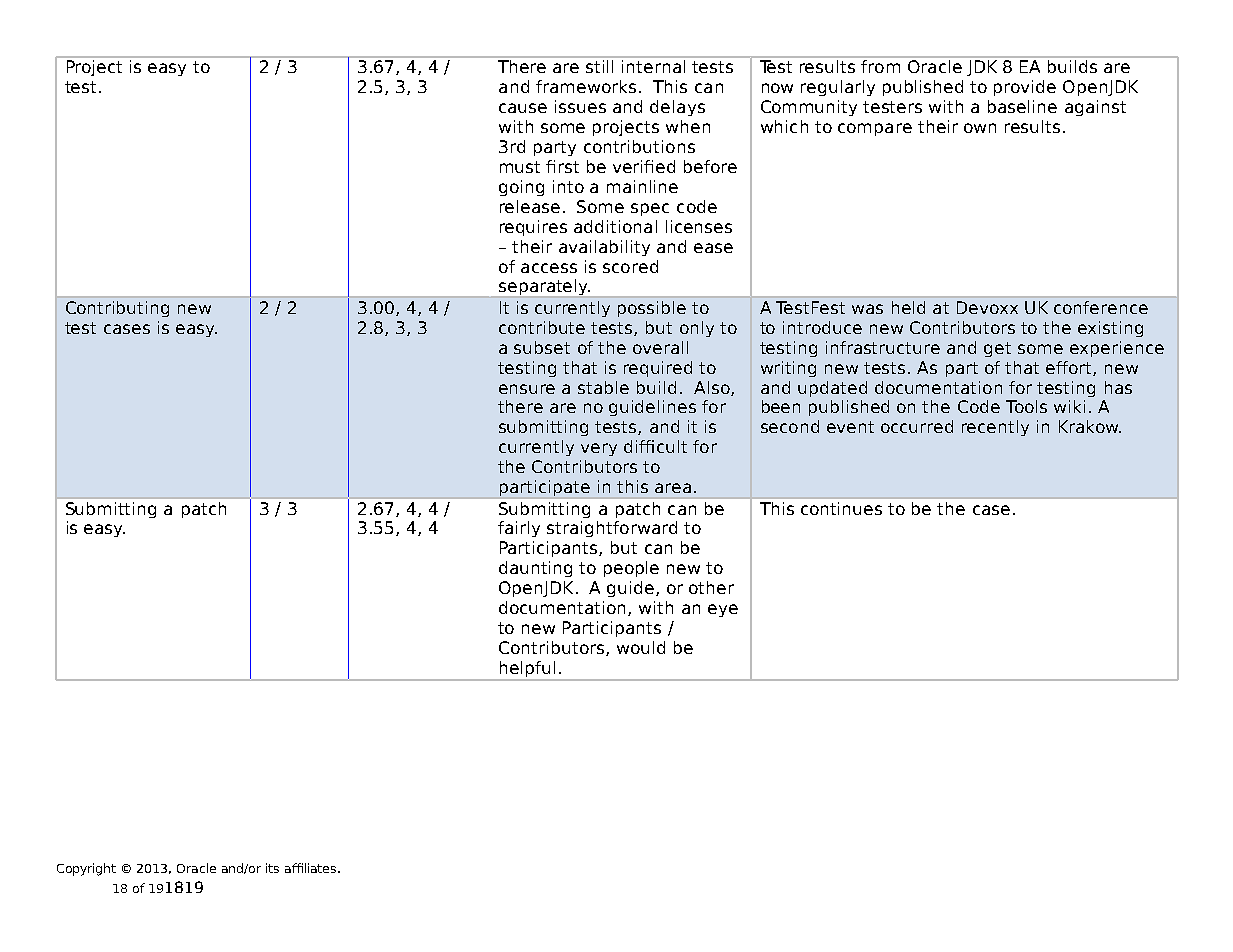  I want to click on cause, so click(523, 108).
